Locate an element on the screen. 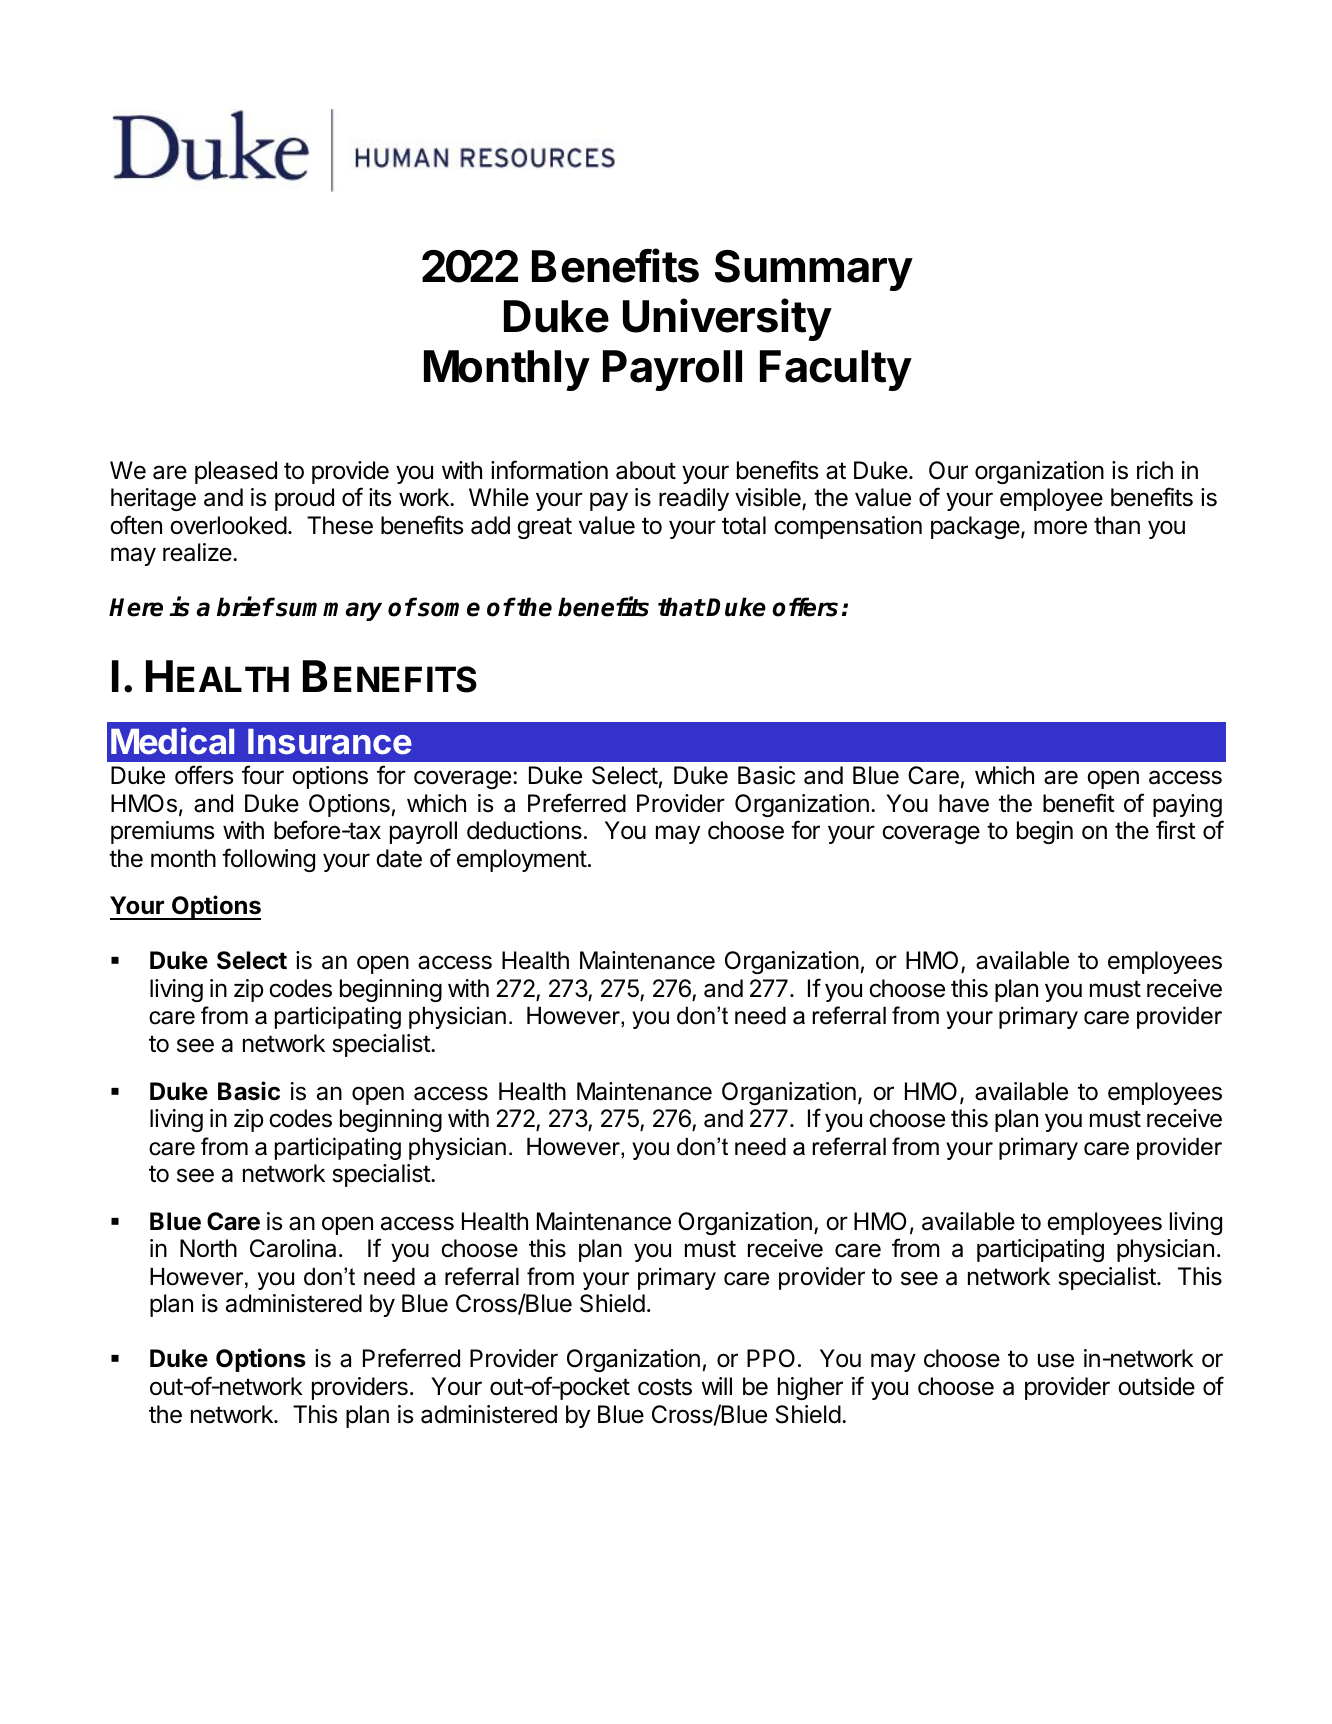 The width and height of the screenshot is (1332, 1724). have is located at coordinates (964, 803).
